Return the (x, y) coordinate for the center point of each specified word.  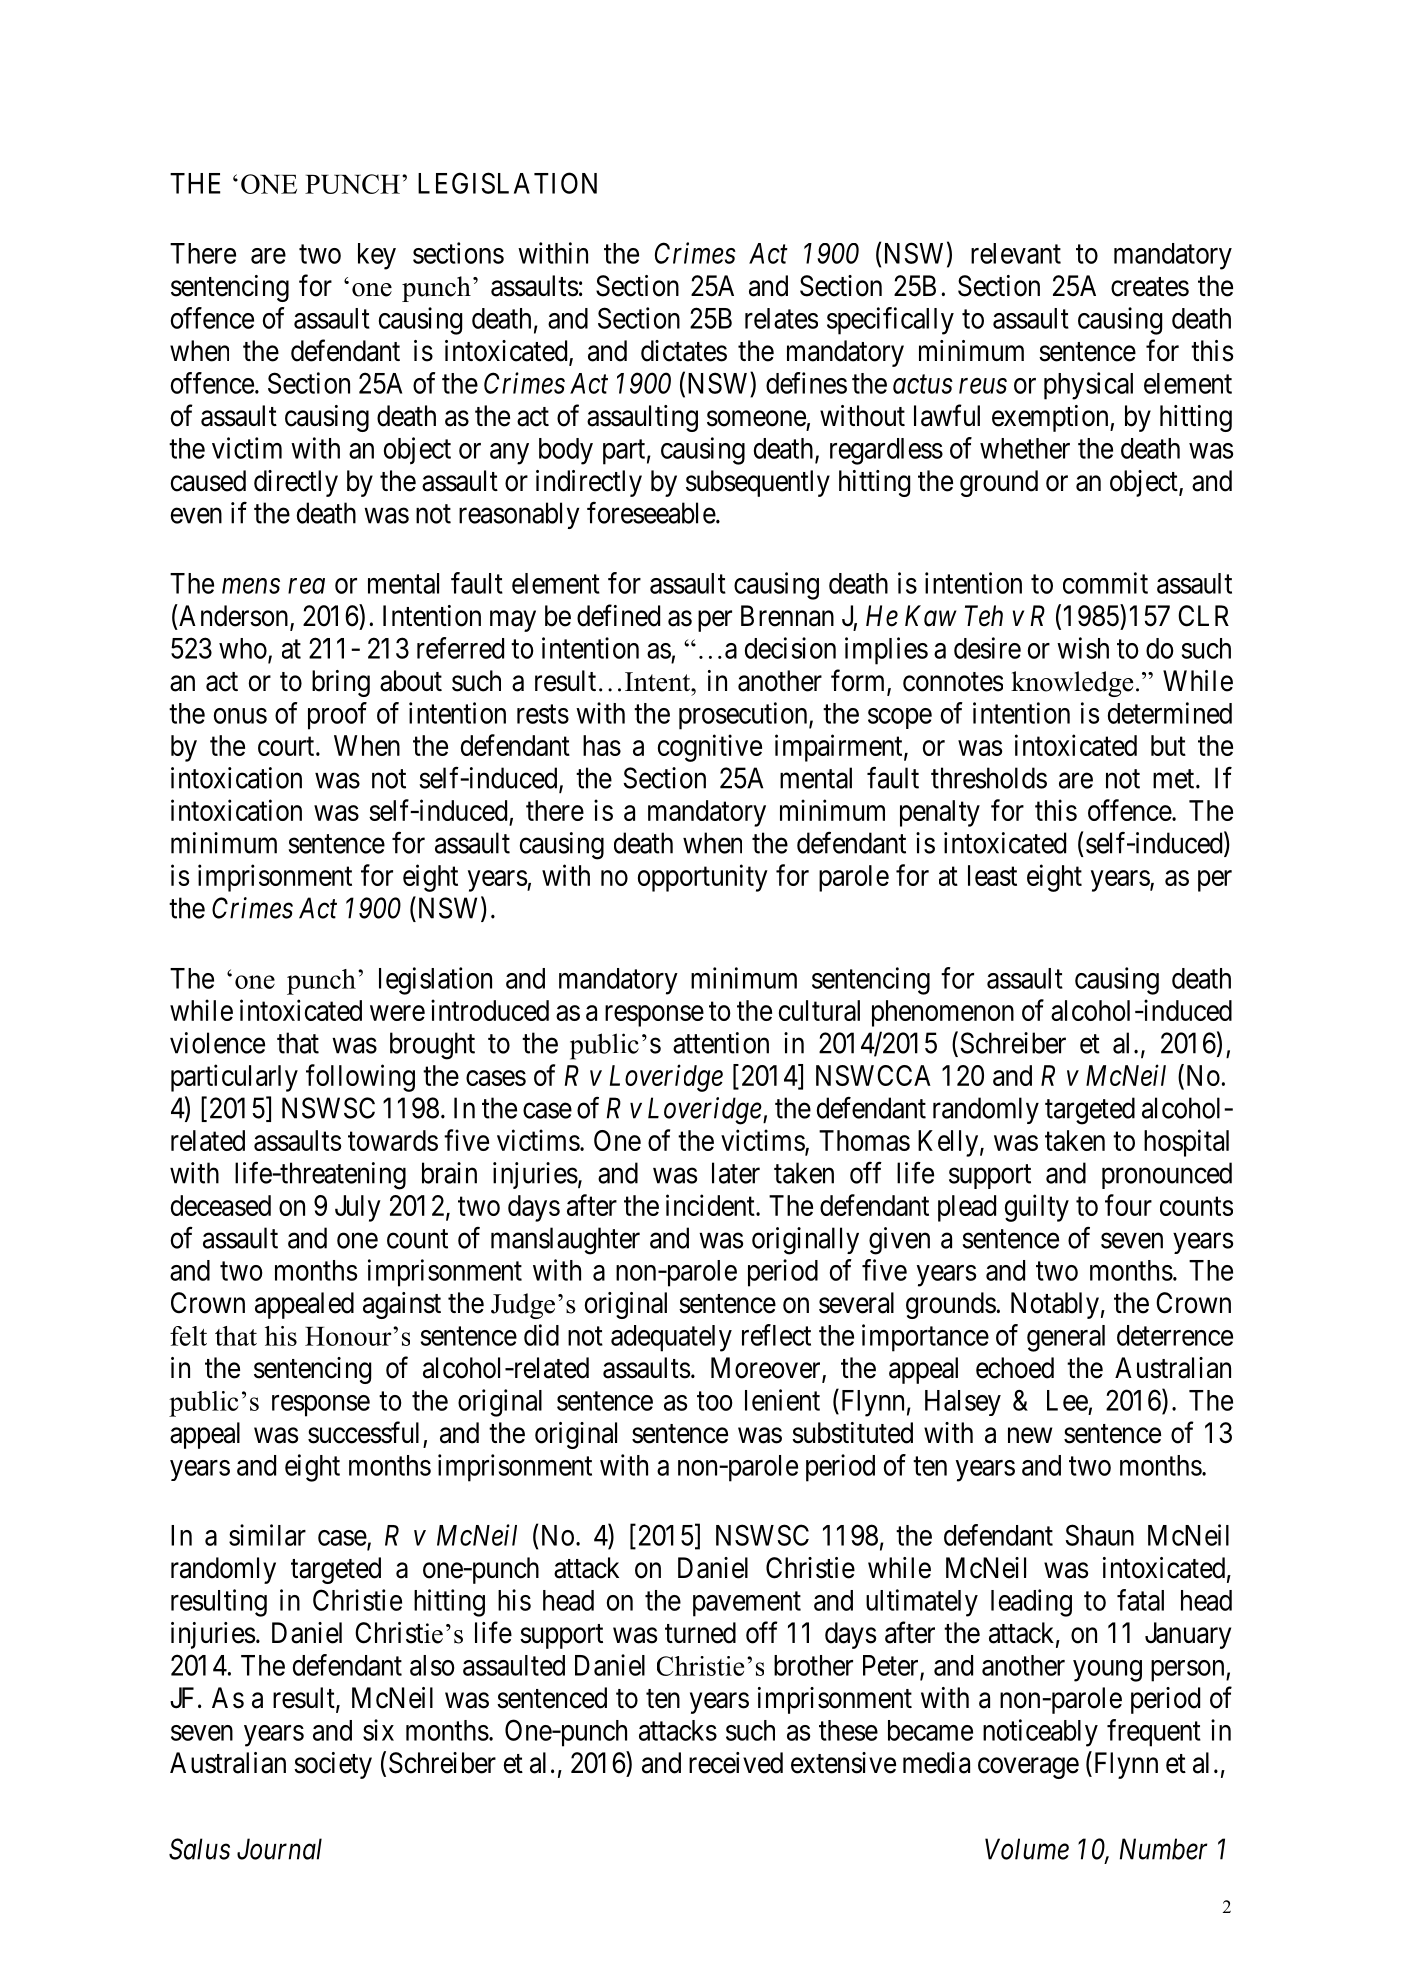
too (715, 1401)
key (377, 256)
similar (267, 1535)
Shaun (1099, 1535)
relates (781, 318)
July (358, 1208)
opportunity (703, 878)
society (333, 1765)
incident (711, 1205)
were (397, 1013)
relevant (1016, 253)
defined (618, 615)
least (992, 875)
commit (1105, 583)
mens (251, 586)
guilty (1037, 1208)
